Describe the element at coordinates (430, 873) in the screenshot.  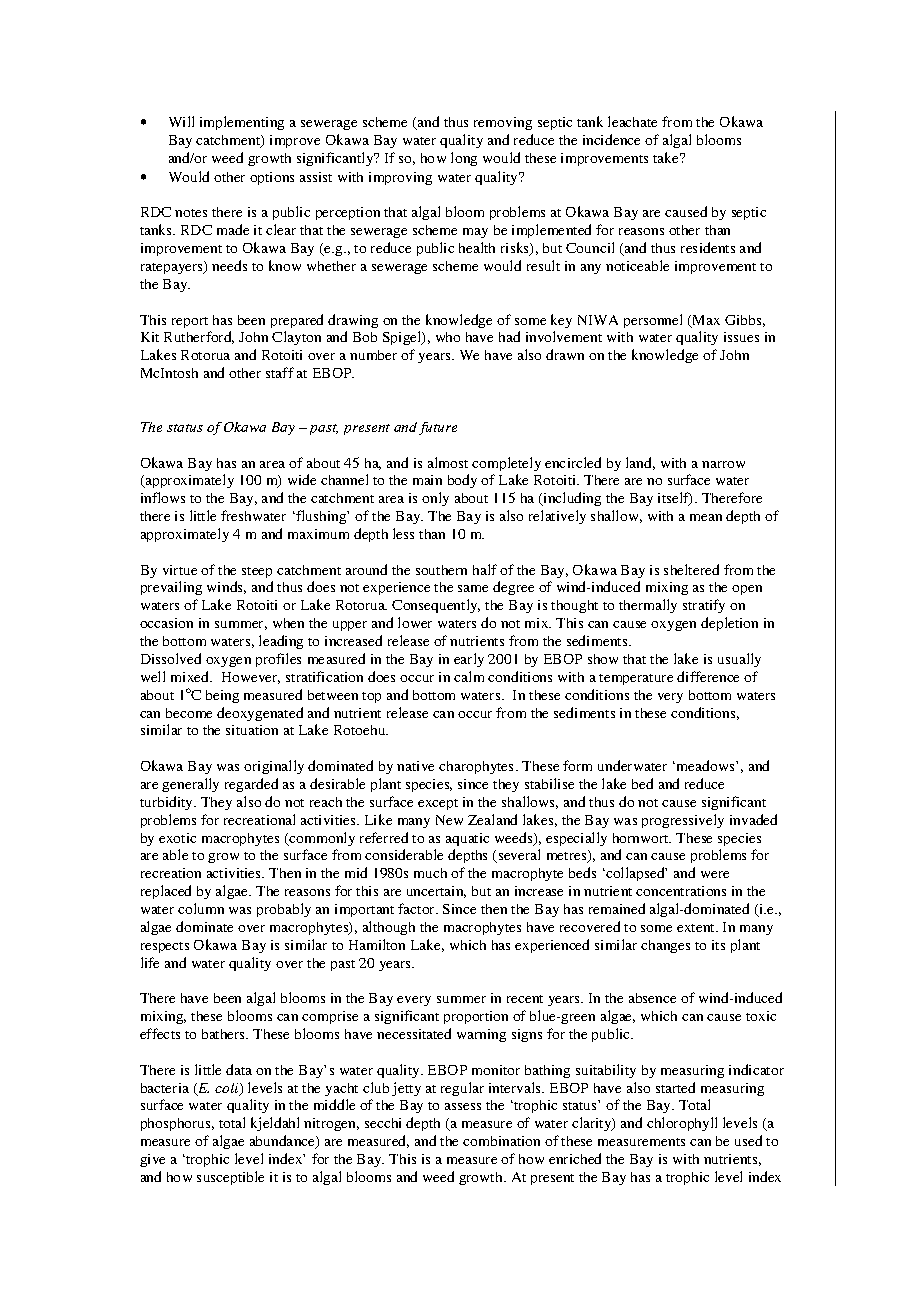
I see `much` at that location.
